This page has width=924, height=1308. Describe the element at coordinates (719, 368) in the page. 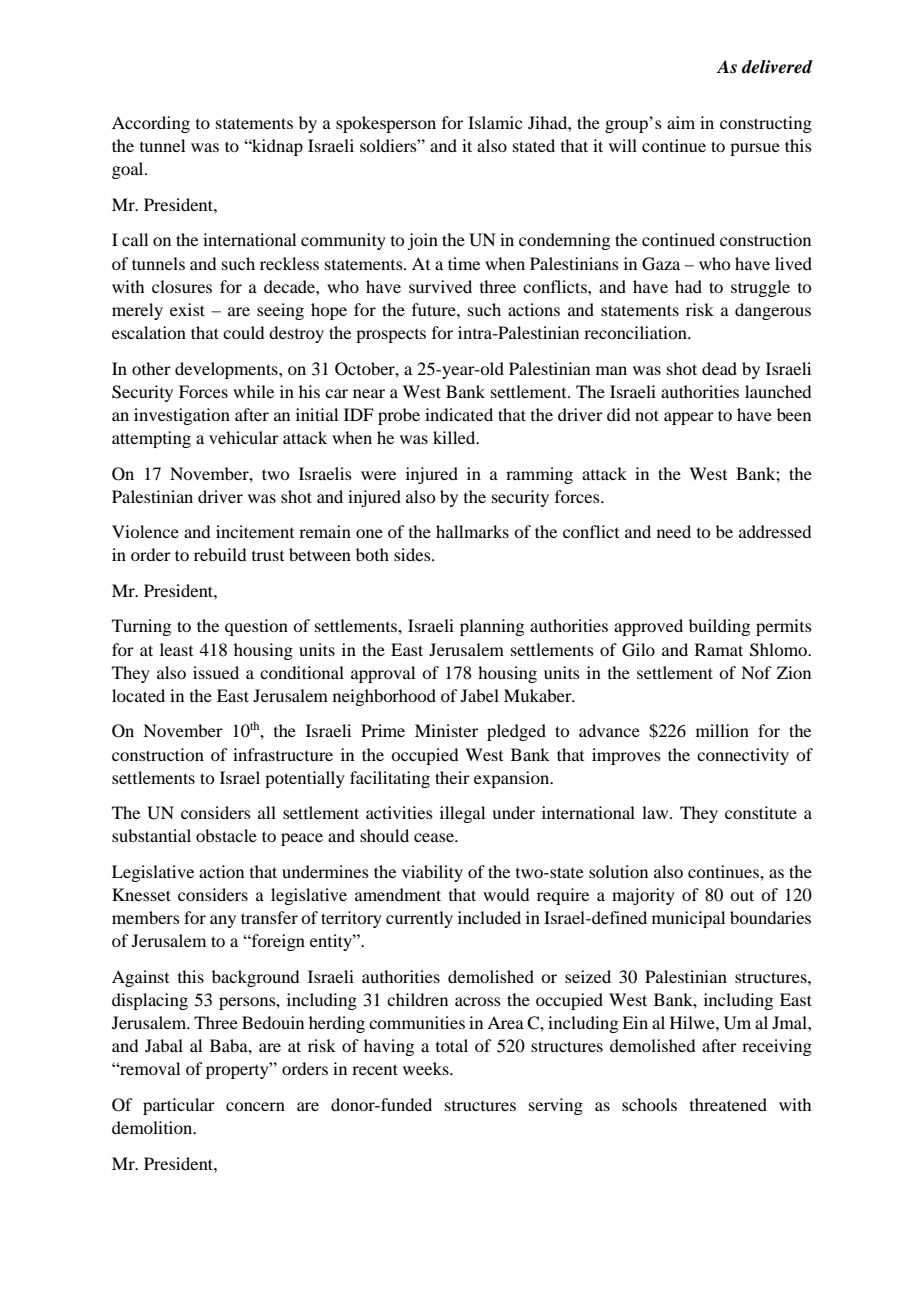

I see `dead` at that location.
